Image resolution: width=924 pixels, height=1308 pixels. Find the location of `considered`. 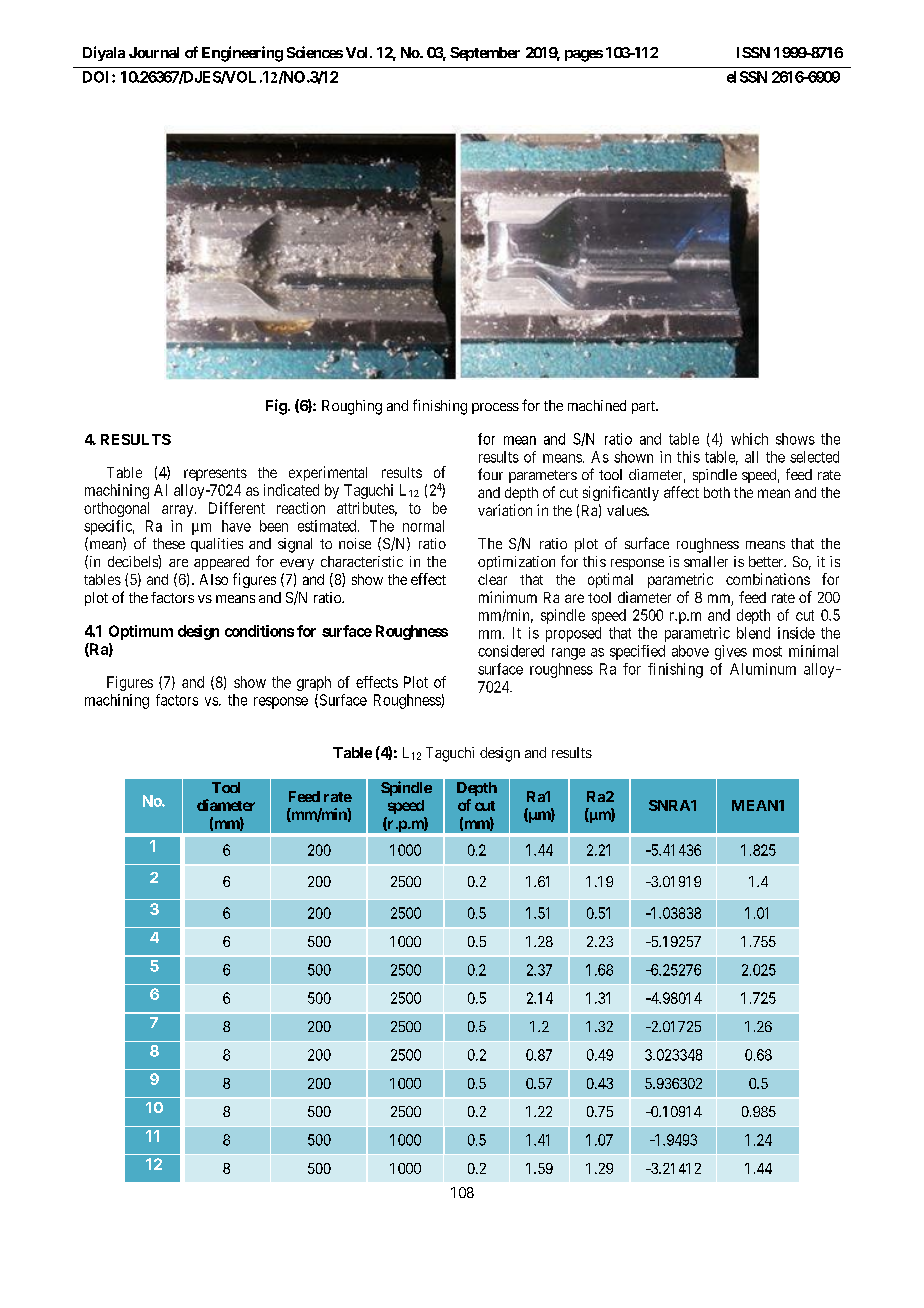

considered is located at coordinates (511, 651).
